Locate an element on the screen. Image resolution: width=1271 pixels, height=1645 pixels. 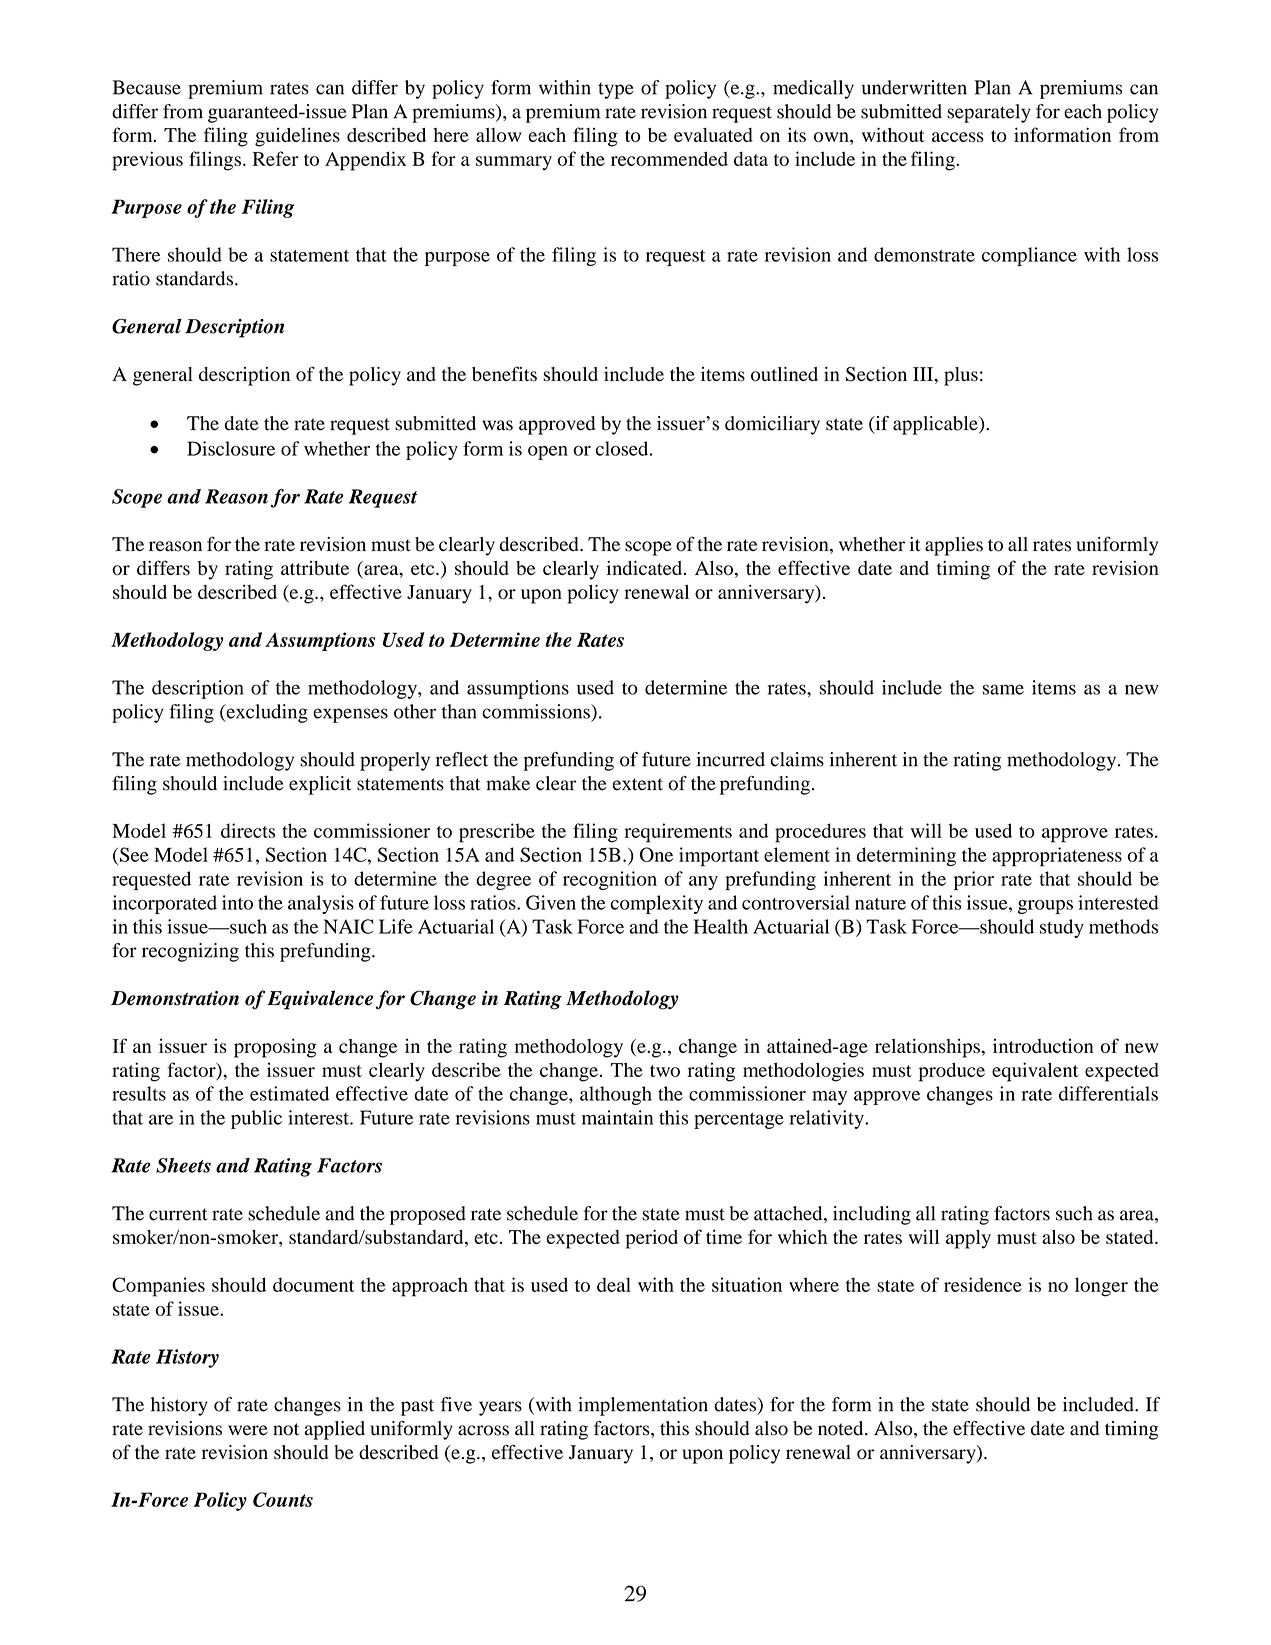
directs is located at coordinates (248, 830).
